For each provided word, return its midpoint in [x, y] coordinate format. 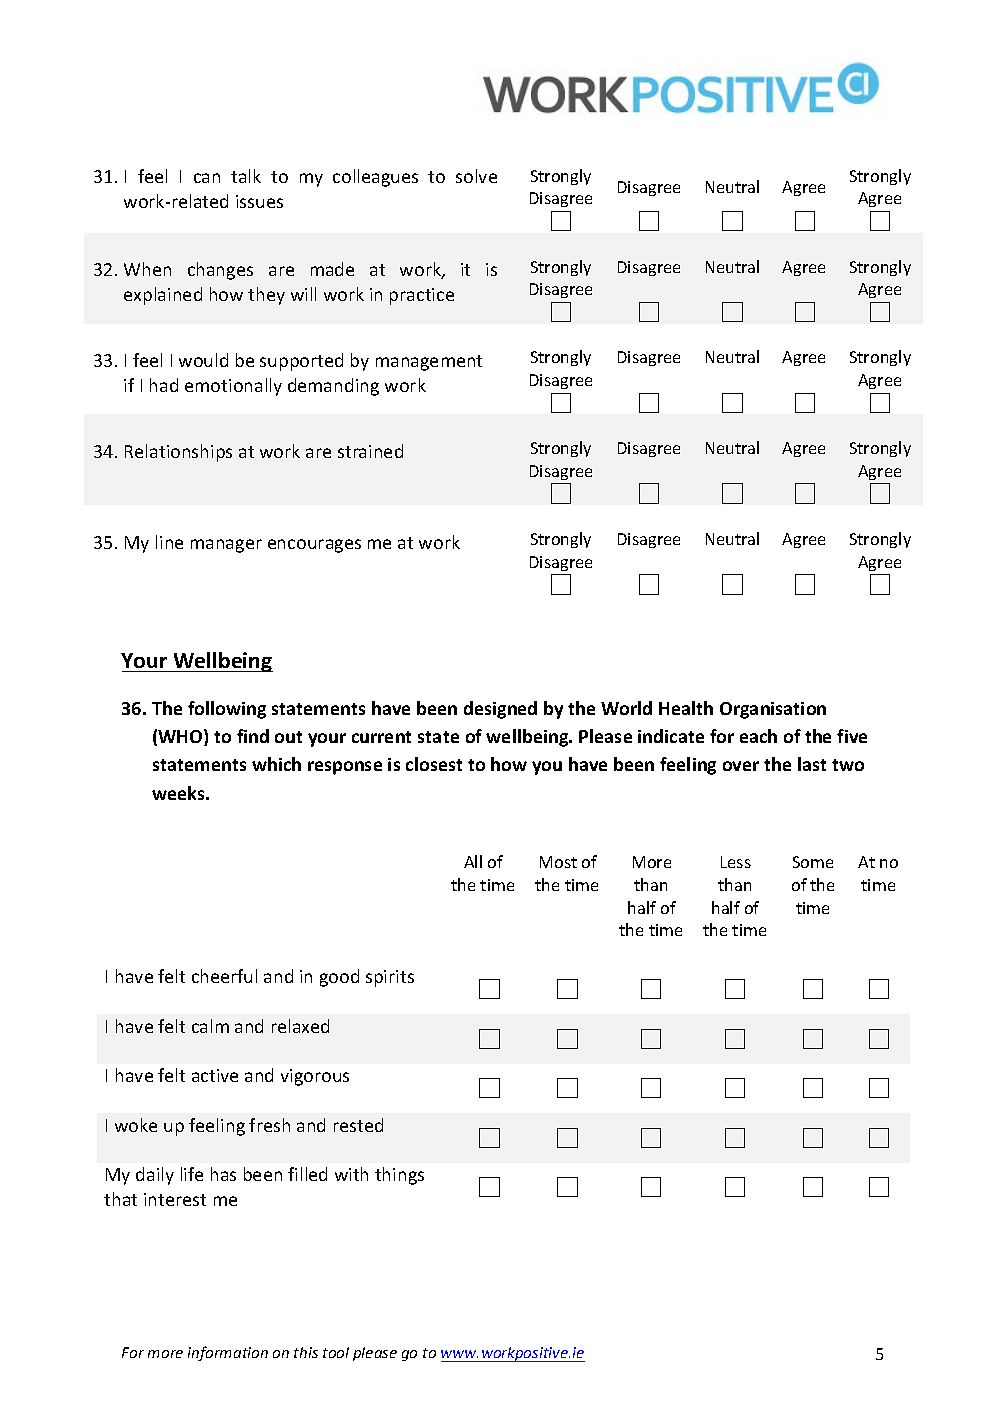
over [741, 766]
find [253, 736]
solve [476, 176]
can [207, 178]
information [228, 1353]
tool [336, 1352]
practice [422, 296]
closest [434, 764]
